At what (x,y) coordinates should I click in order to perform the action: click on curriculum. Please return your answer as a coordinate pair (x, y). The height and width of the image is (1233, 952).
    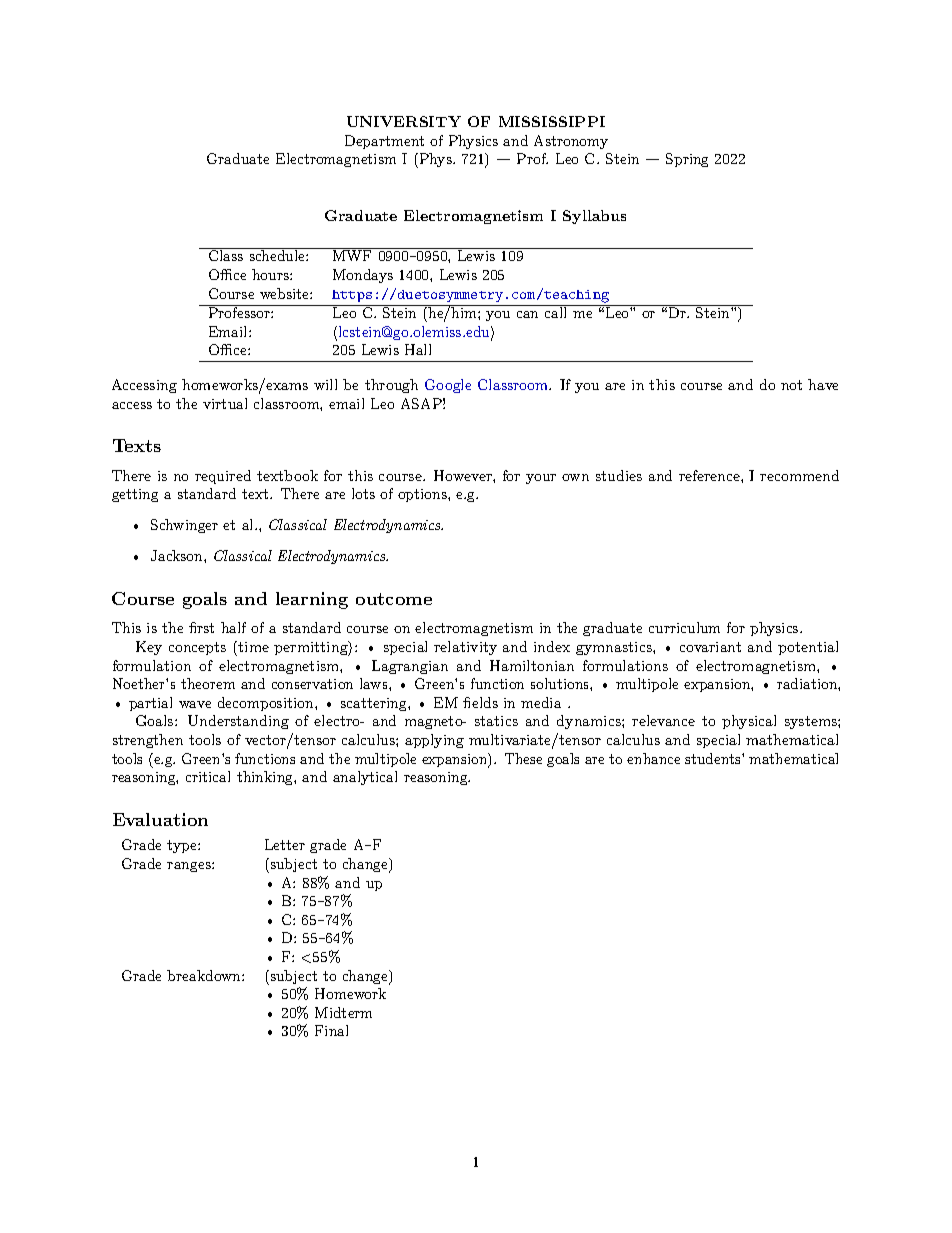
    Looking at the image, I should click on (684, 627).
